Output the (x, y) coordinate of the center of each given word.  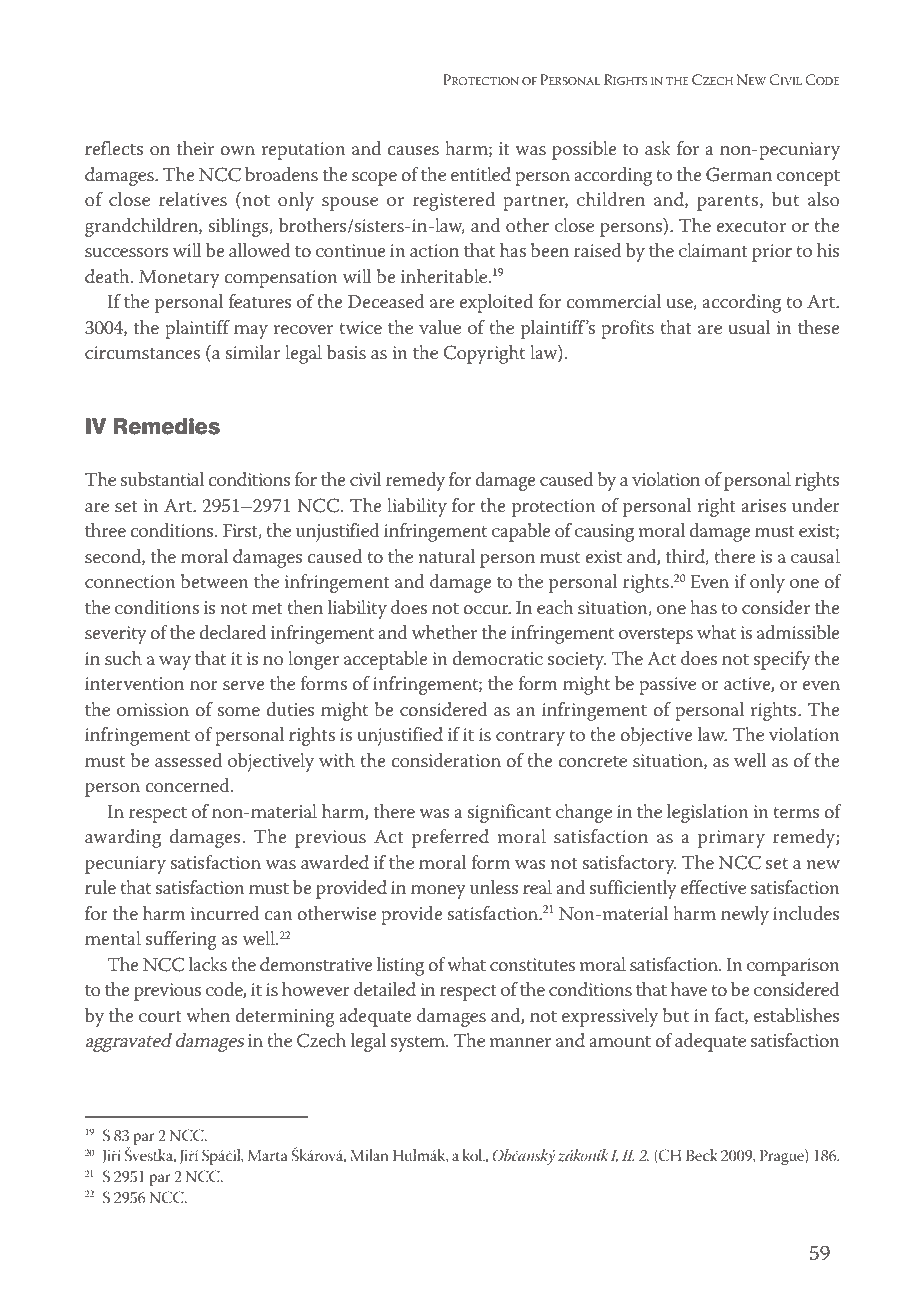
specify (782, 660)
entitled (481, 174)
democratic (497, 658)
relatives (193, 199)
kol (474, 1155)
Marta (268, 1155)
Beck (701, 1155)
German (739, 174)
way (175, 663)
